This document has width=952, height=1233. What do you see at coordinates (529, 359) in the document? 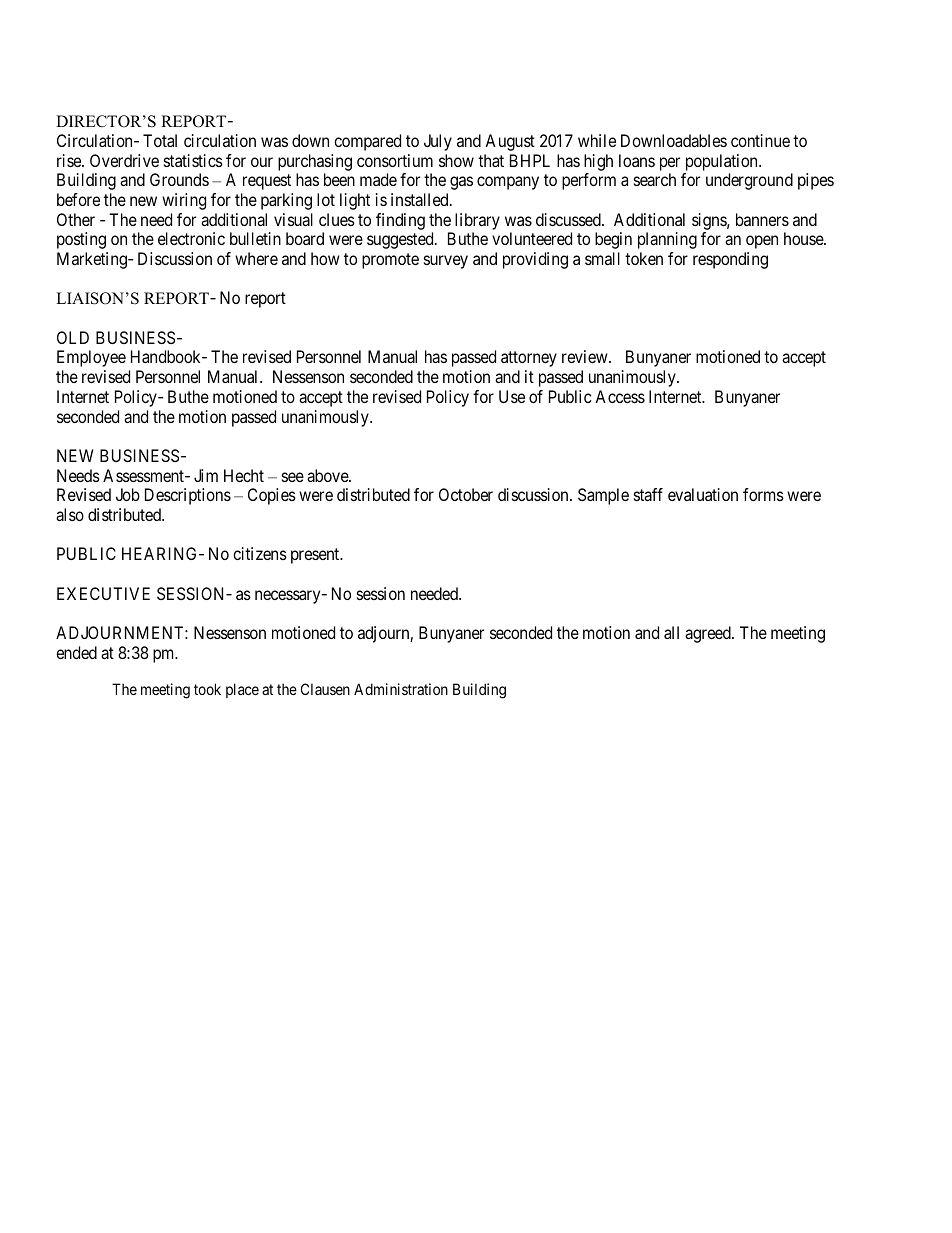
I see `attorney` at bounding box center [529, 359].
